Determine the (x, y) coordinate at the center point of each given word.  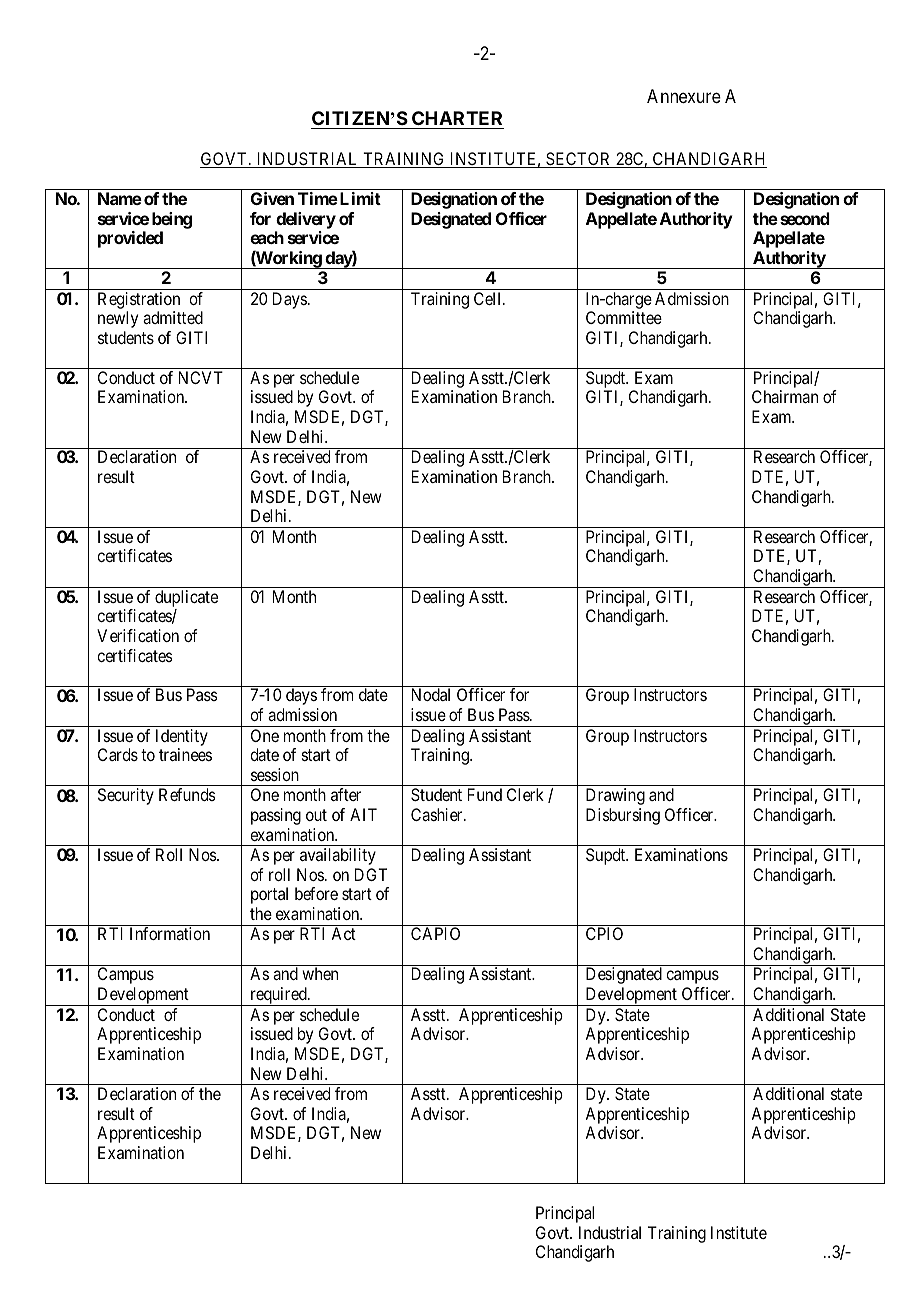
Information (170, 933)
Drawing (615, 796)
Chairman (785, 396)
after (346, 794)
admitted (173, 317)
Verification (138, 635)
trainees (185, 754)
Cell (489, 298)
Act (343, 933)
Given (272, 198)
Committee (624, 317)
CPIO (604, 933)
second (805, 218)
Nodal (431, 694)
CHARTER (457, 118)
